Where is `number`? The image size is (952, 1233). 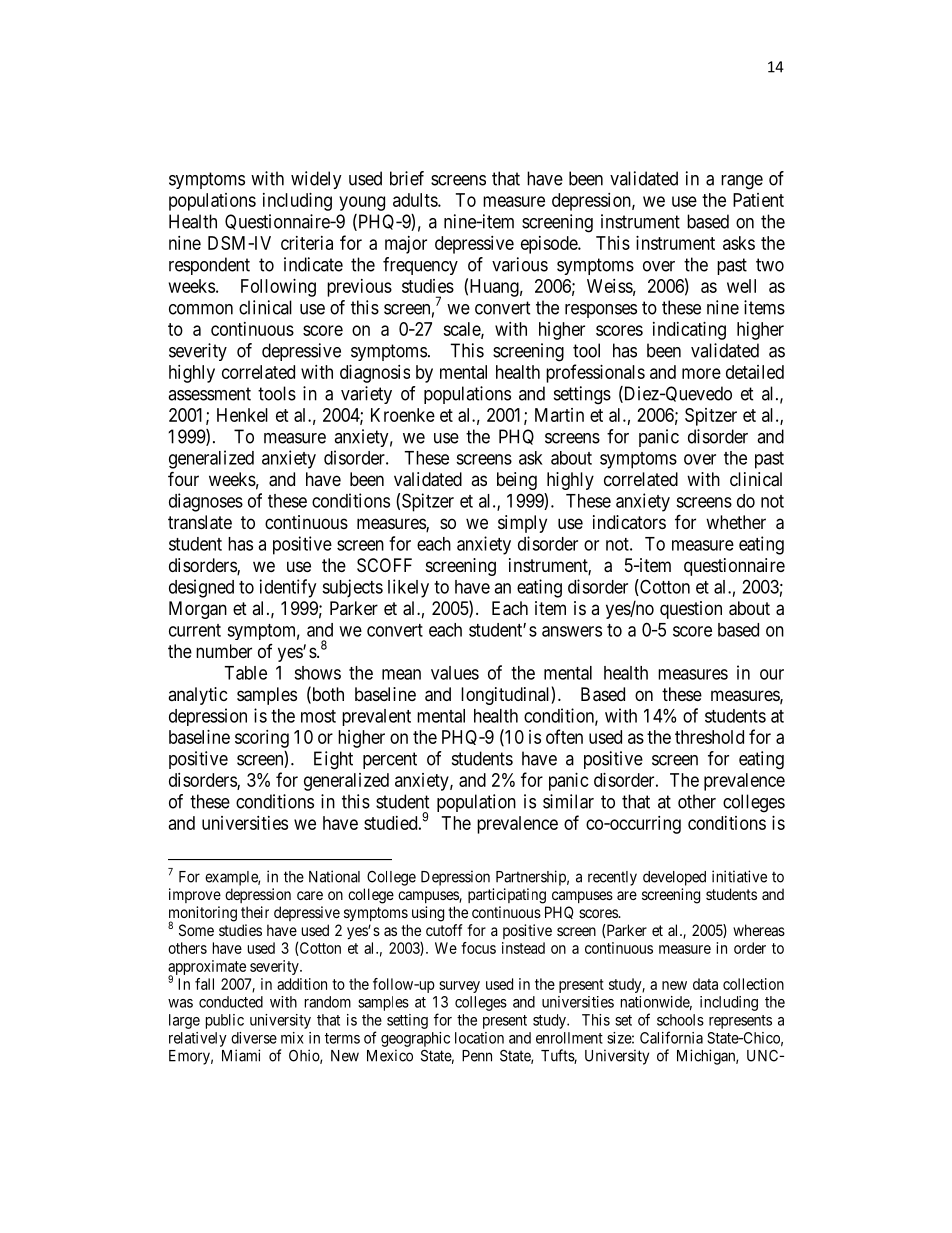 number is located at coordinates (224, 651).
